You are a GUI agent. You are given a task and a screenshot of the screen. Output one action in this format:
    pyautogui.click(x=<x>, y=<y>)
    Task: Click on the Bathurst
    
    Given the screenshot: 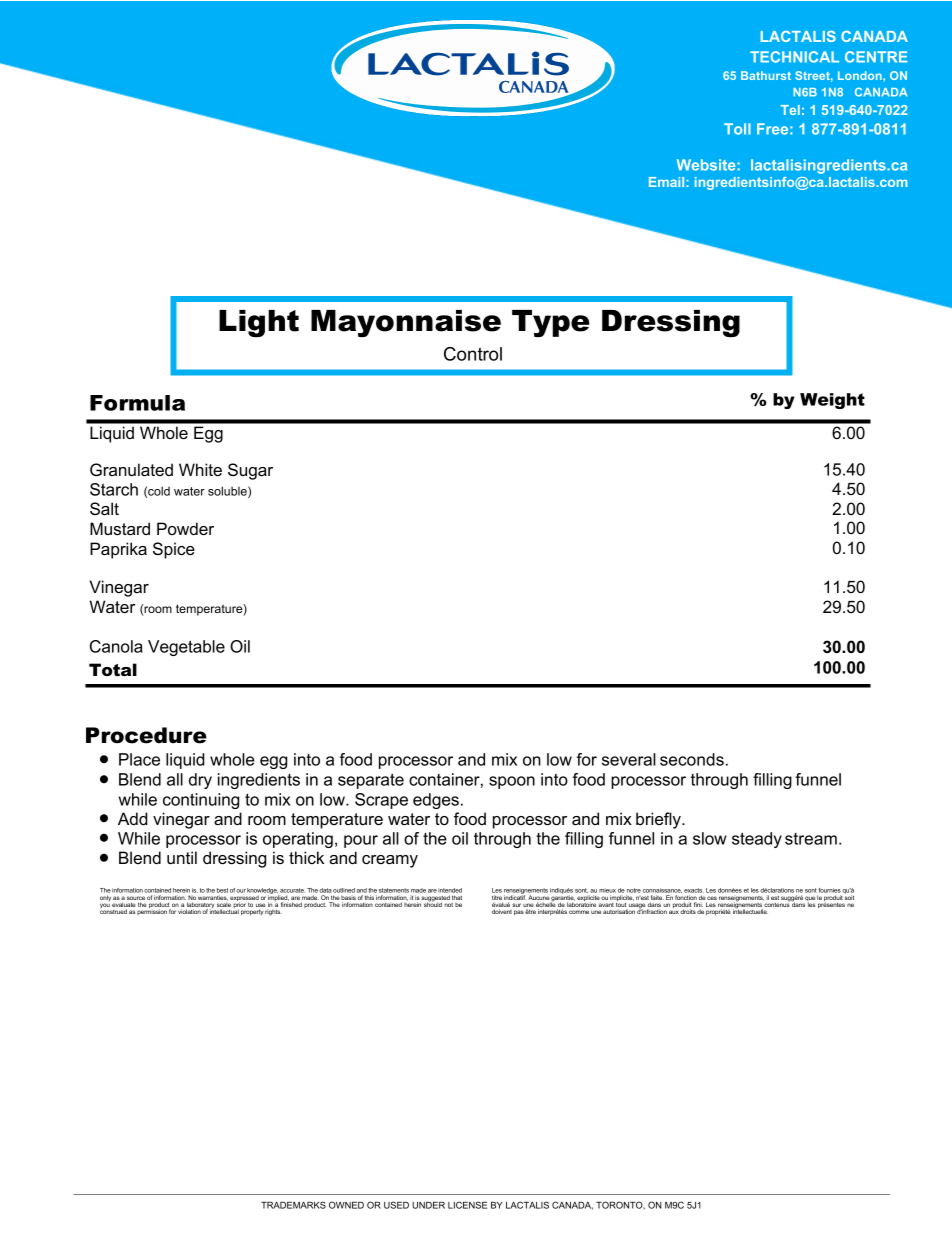 What is the action you would take?
    pyautogui.click(x=766, y=75)
